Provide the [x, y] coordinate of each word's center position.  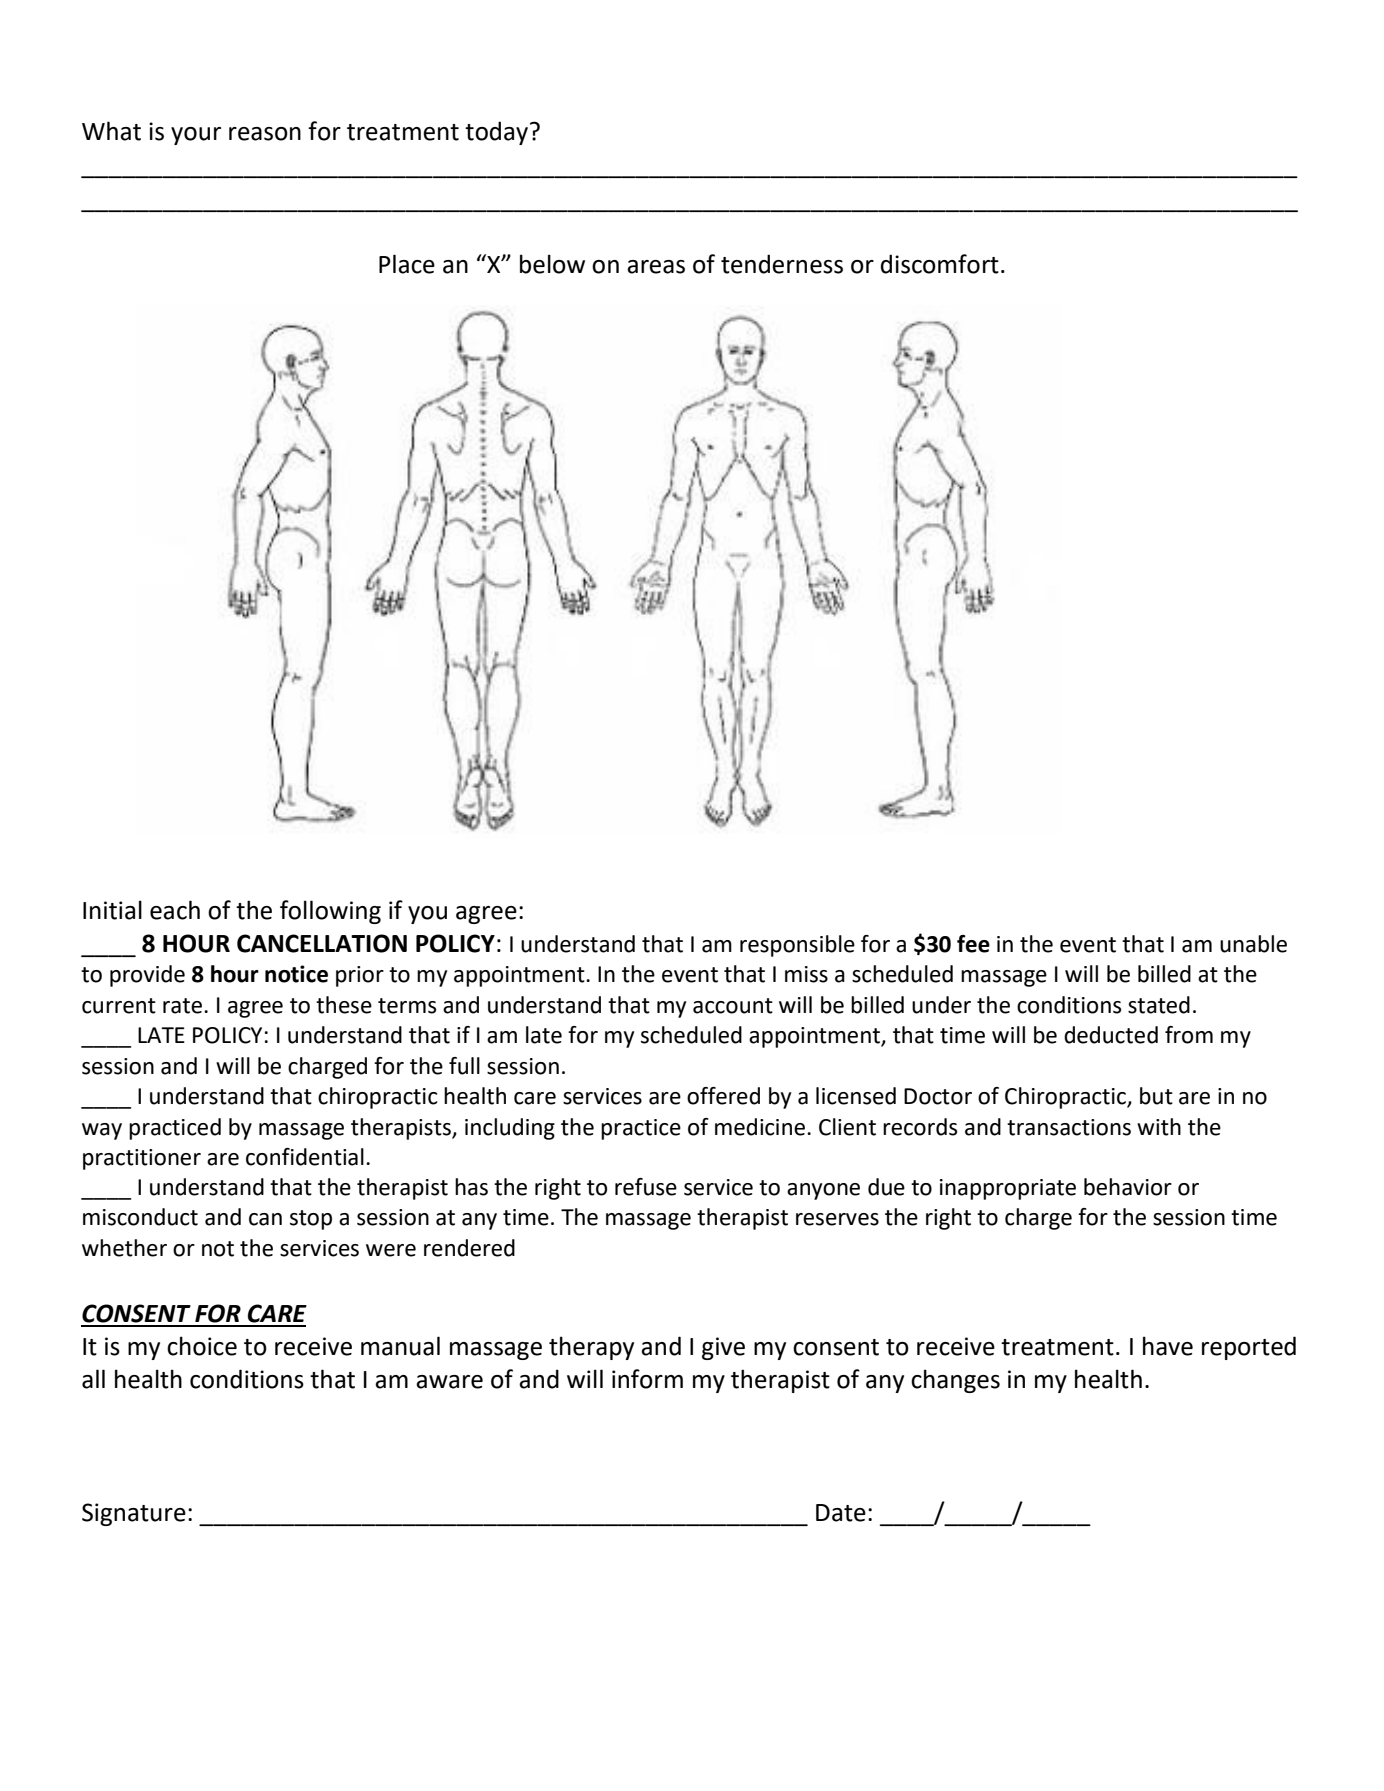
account [733, 1006]
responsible [797, 946]
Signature [134, 1514]
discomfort [940, 264]
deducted [1111, 1035]
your [196, 136]
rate [182, 1006]
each [175, 910]
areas [656, 267]
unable [1253, 944]
